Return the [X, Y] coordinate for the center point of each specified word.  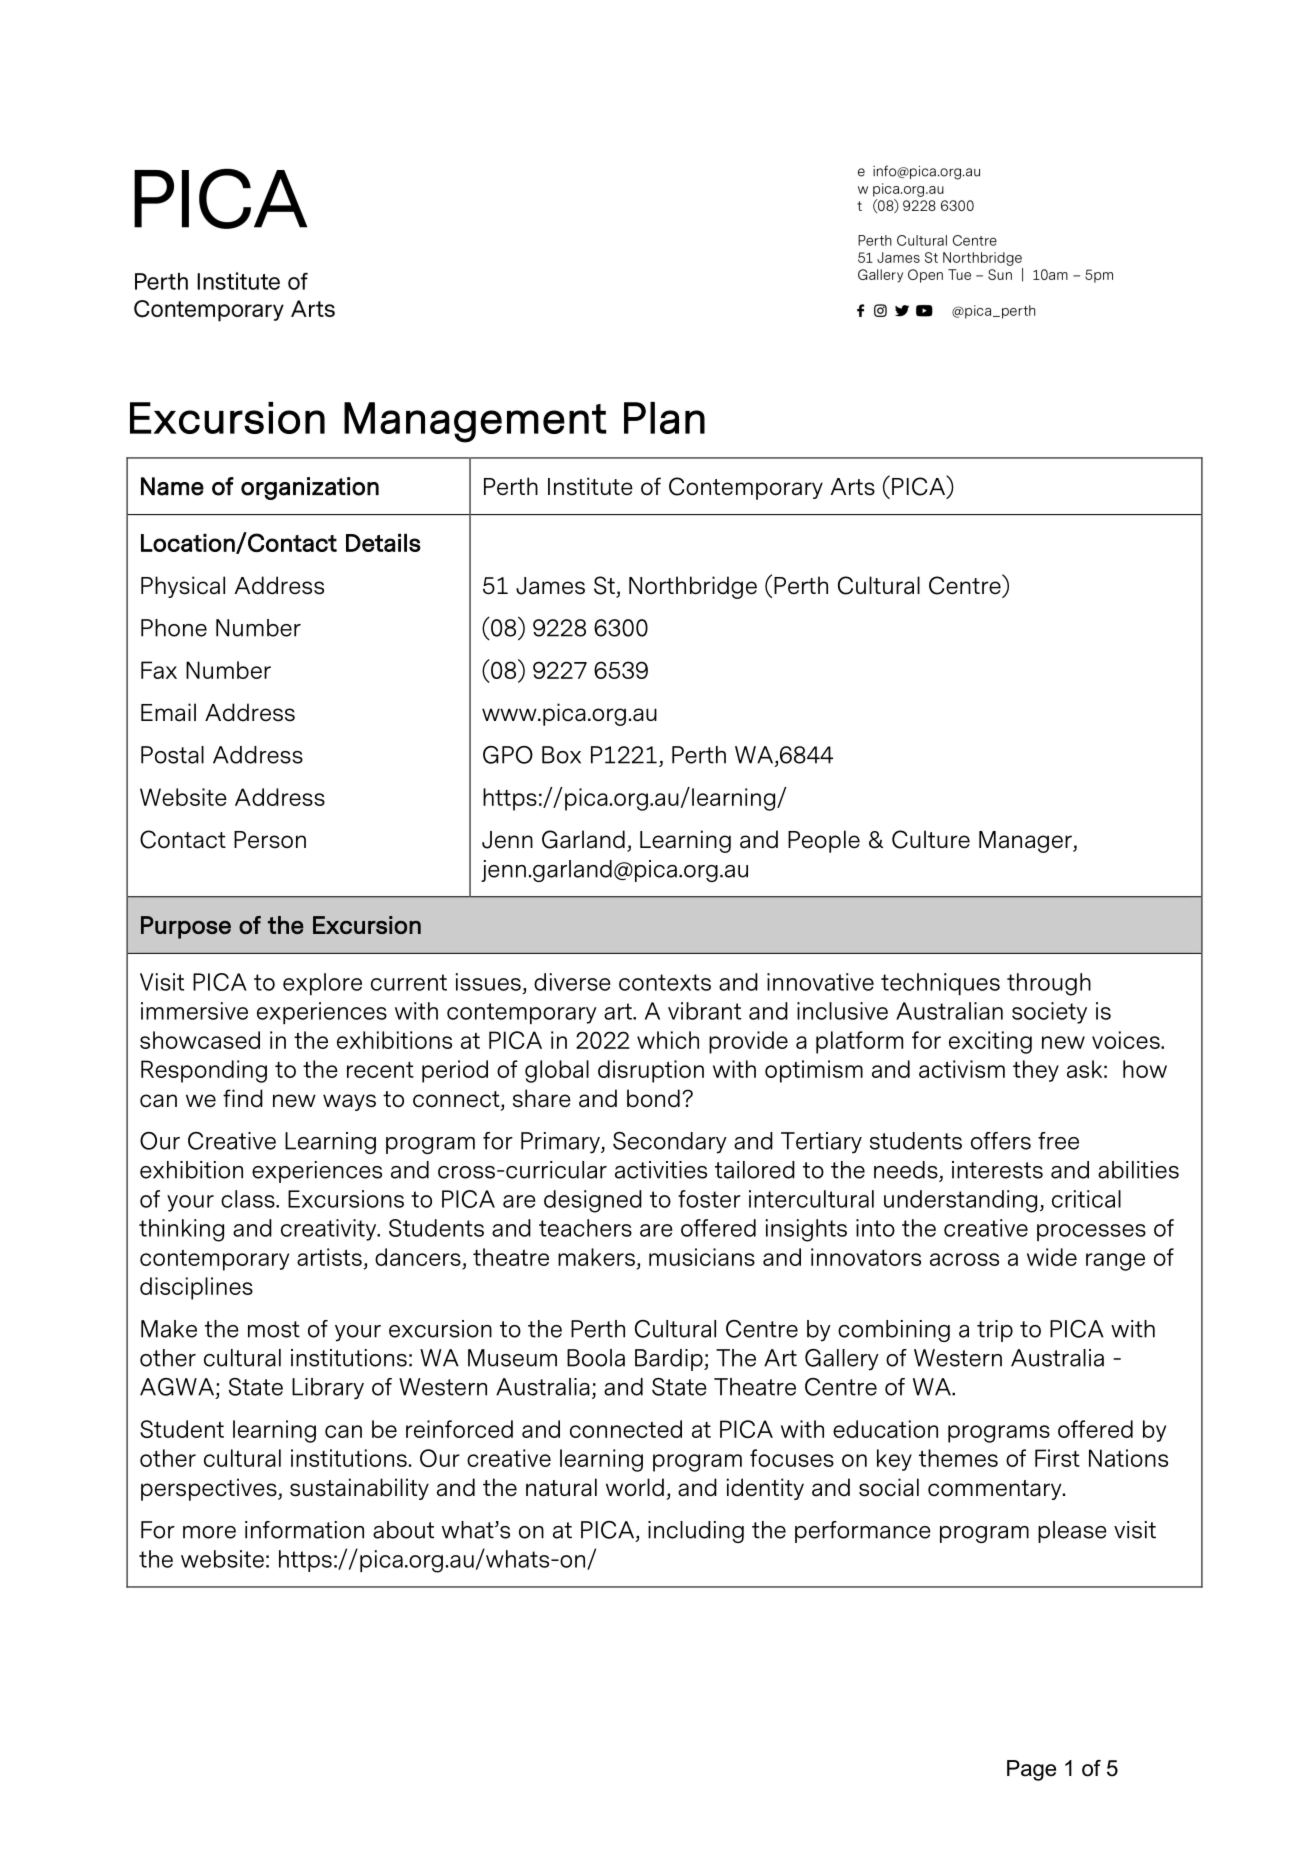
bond [653, 1098]
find [243, 1098]
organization [310, 488]
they [1036, 1071]
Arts [853, 487]
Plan [664, 418]
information [304, 1530]
